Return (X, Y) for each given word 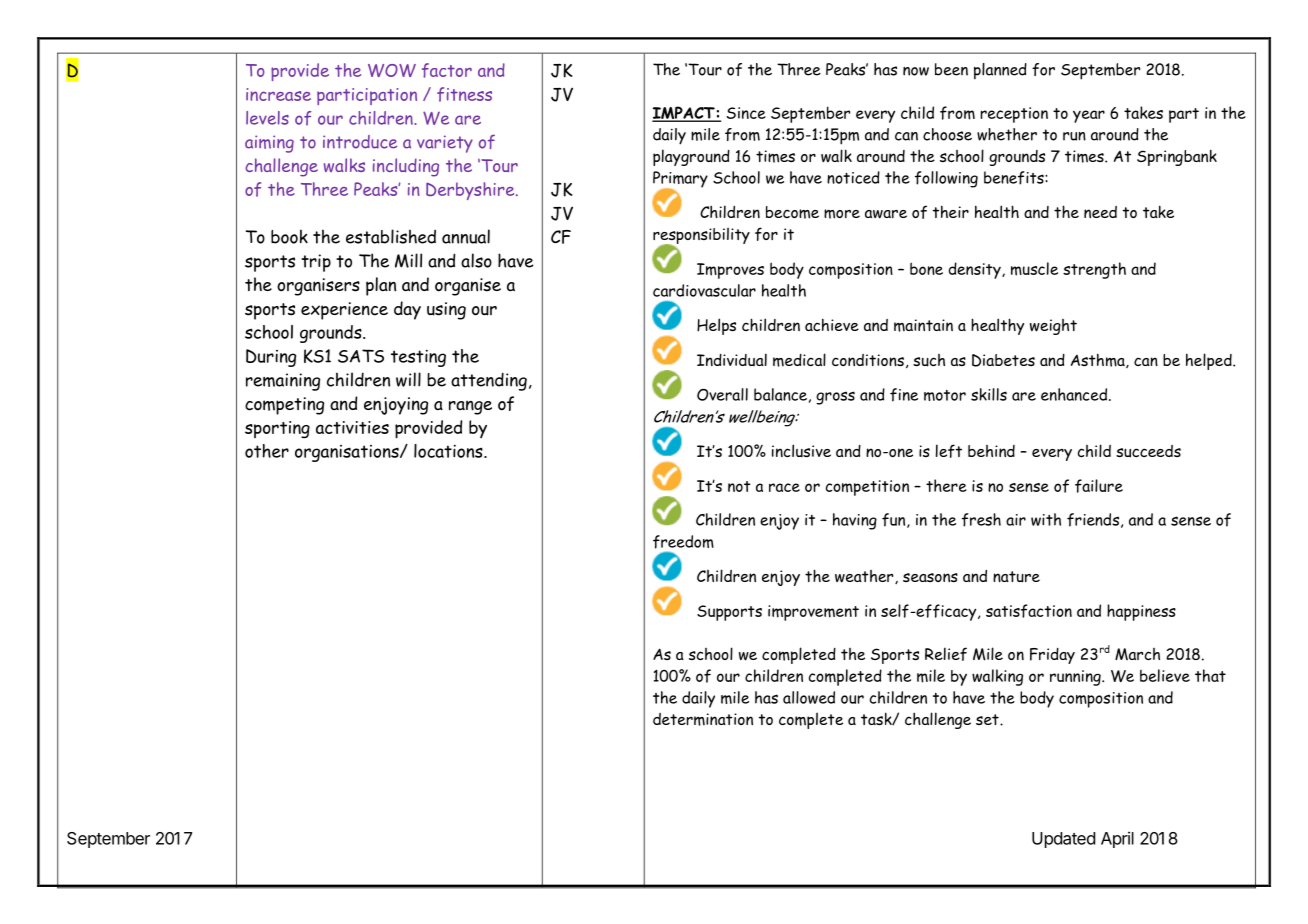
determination (703, 719)
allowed (809, 697)
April (1117, 839)
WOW (392, 70)
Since (746, 113)
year (1089, 116)
